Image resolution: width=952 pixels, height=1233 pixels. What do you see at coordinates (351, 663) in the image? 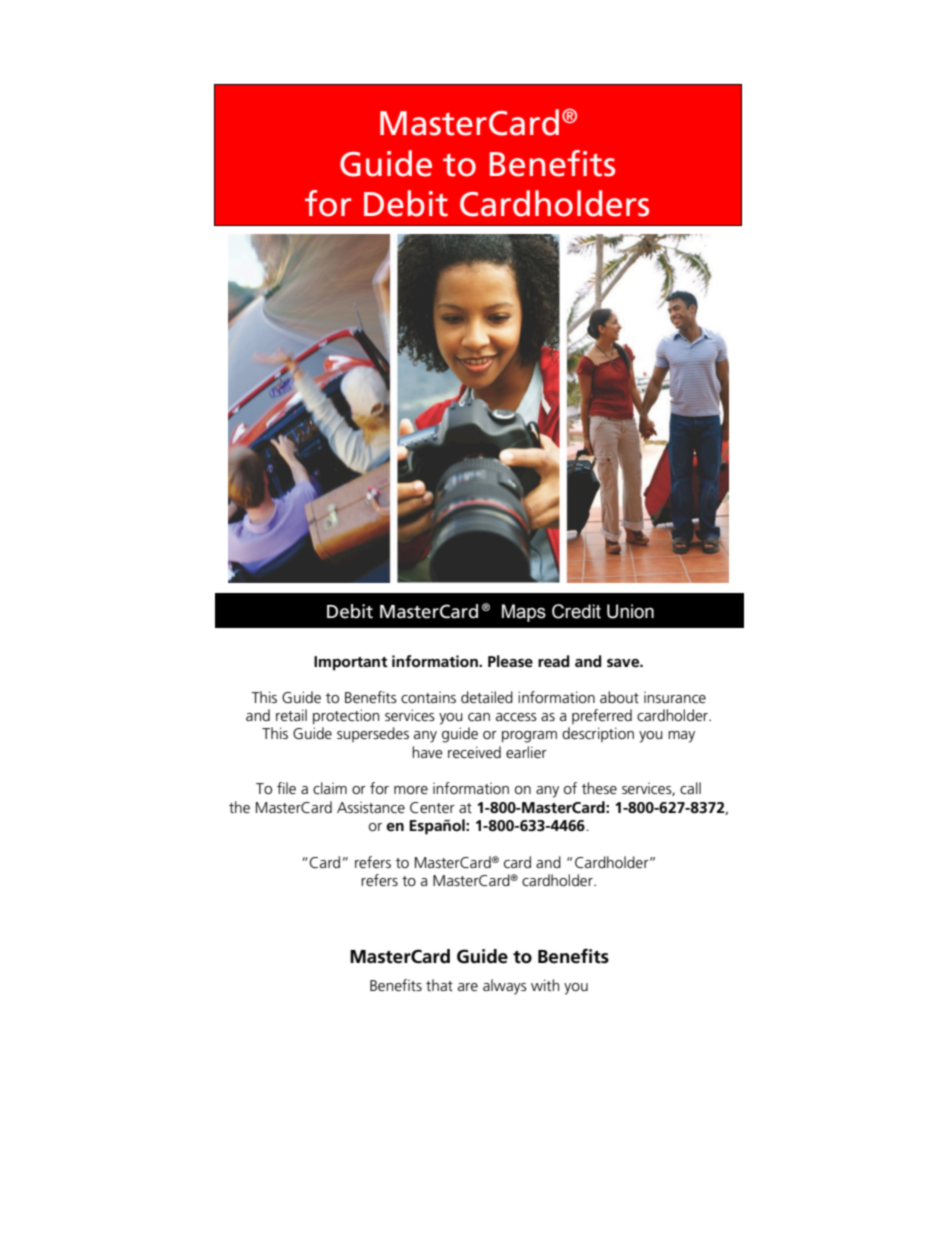
I see `Important` at bounding box center [351, 663].
